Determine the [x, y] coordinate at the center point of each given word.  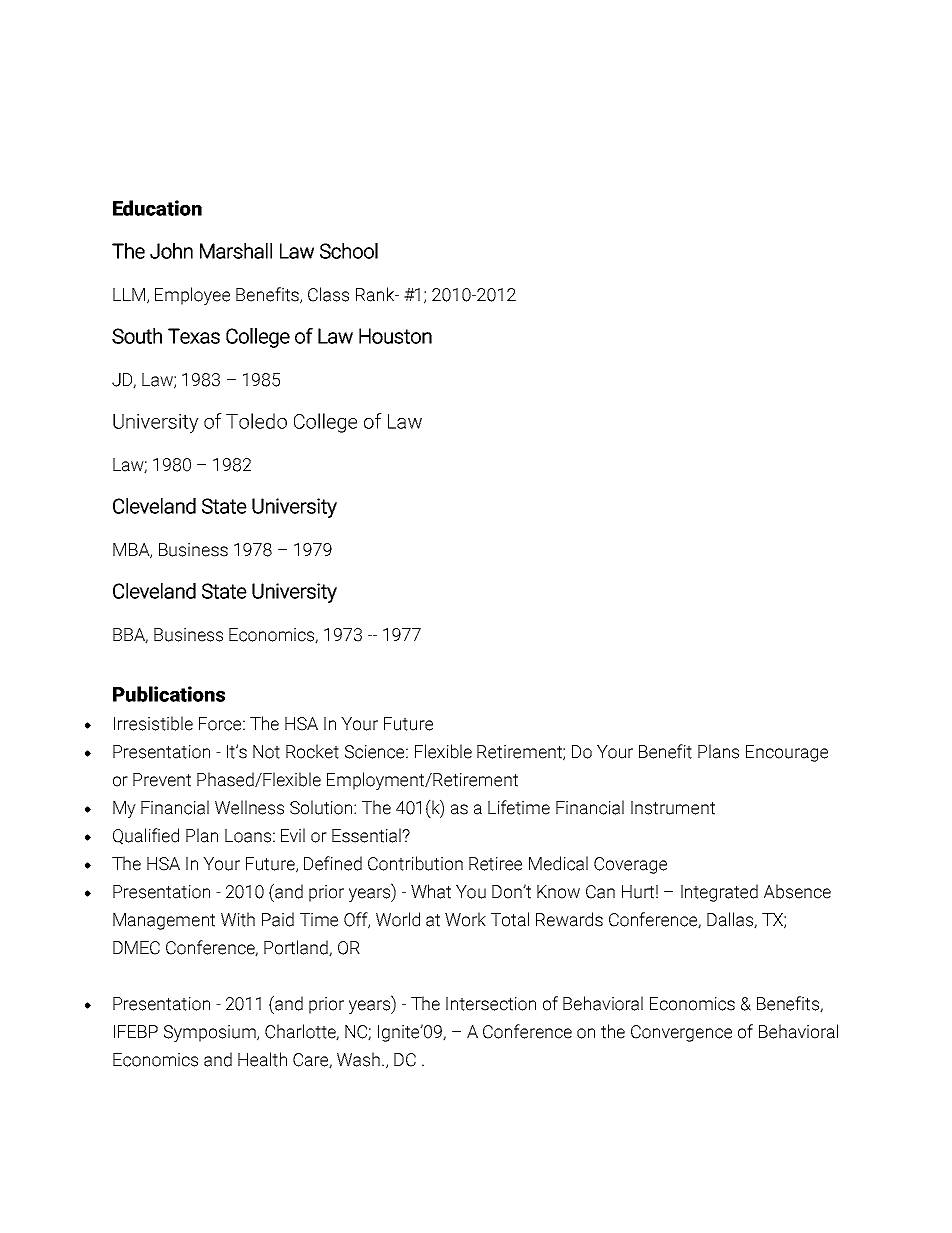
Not [266, 752]
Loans [248, 836]
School [349, 251]
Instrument [673, 808]
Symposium [211, 1033]
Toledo [256, 421]
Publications [169, 694]
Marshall [236, 251]
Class [328, 294]
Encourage [787, 753]
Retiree [495, 864]
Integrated [719, 893]
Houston [395, 336]
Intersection [491, 1004]
